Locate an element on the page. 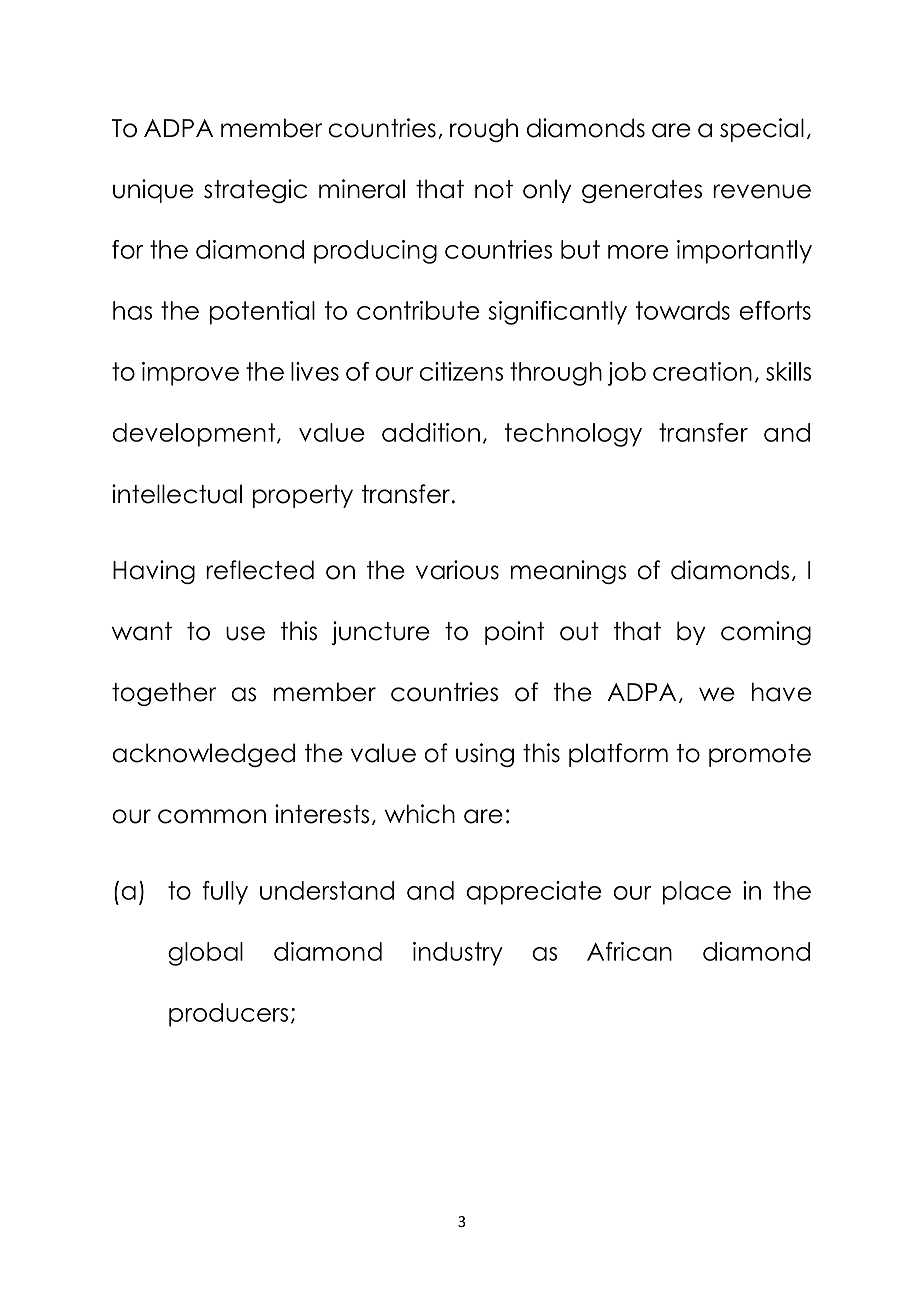 The height and width of the page is (1308, 924). industry is located at coordinates (458, 954).
